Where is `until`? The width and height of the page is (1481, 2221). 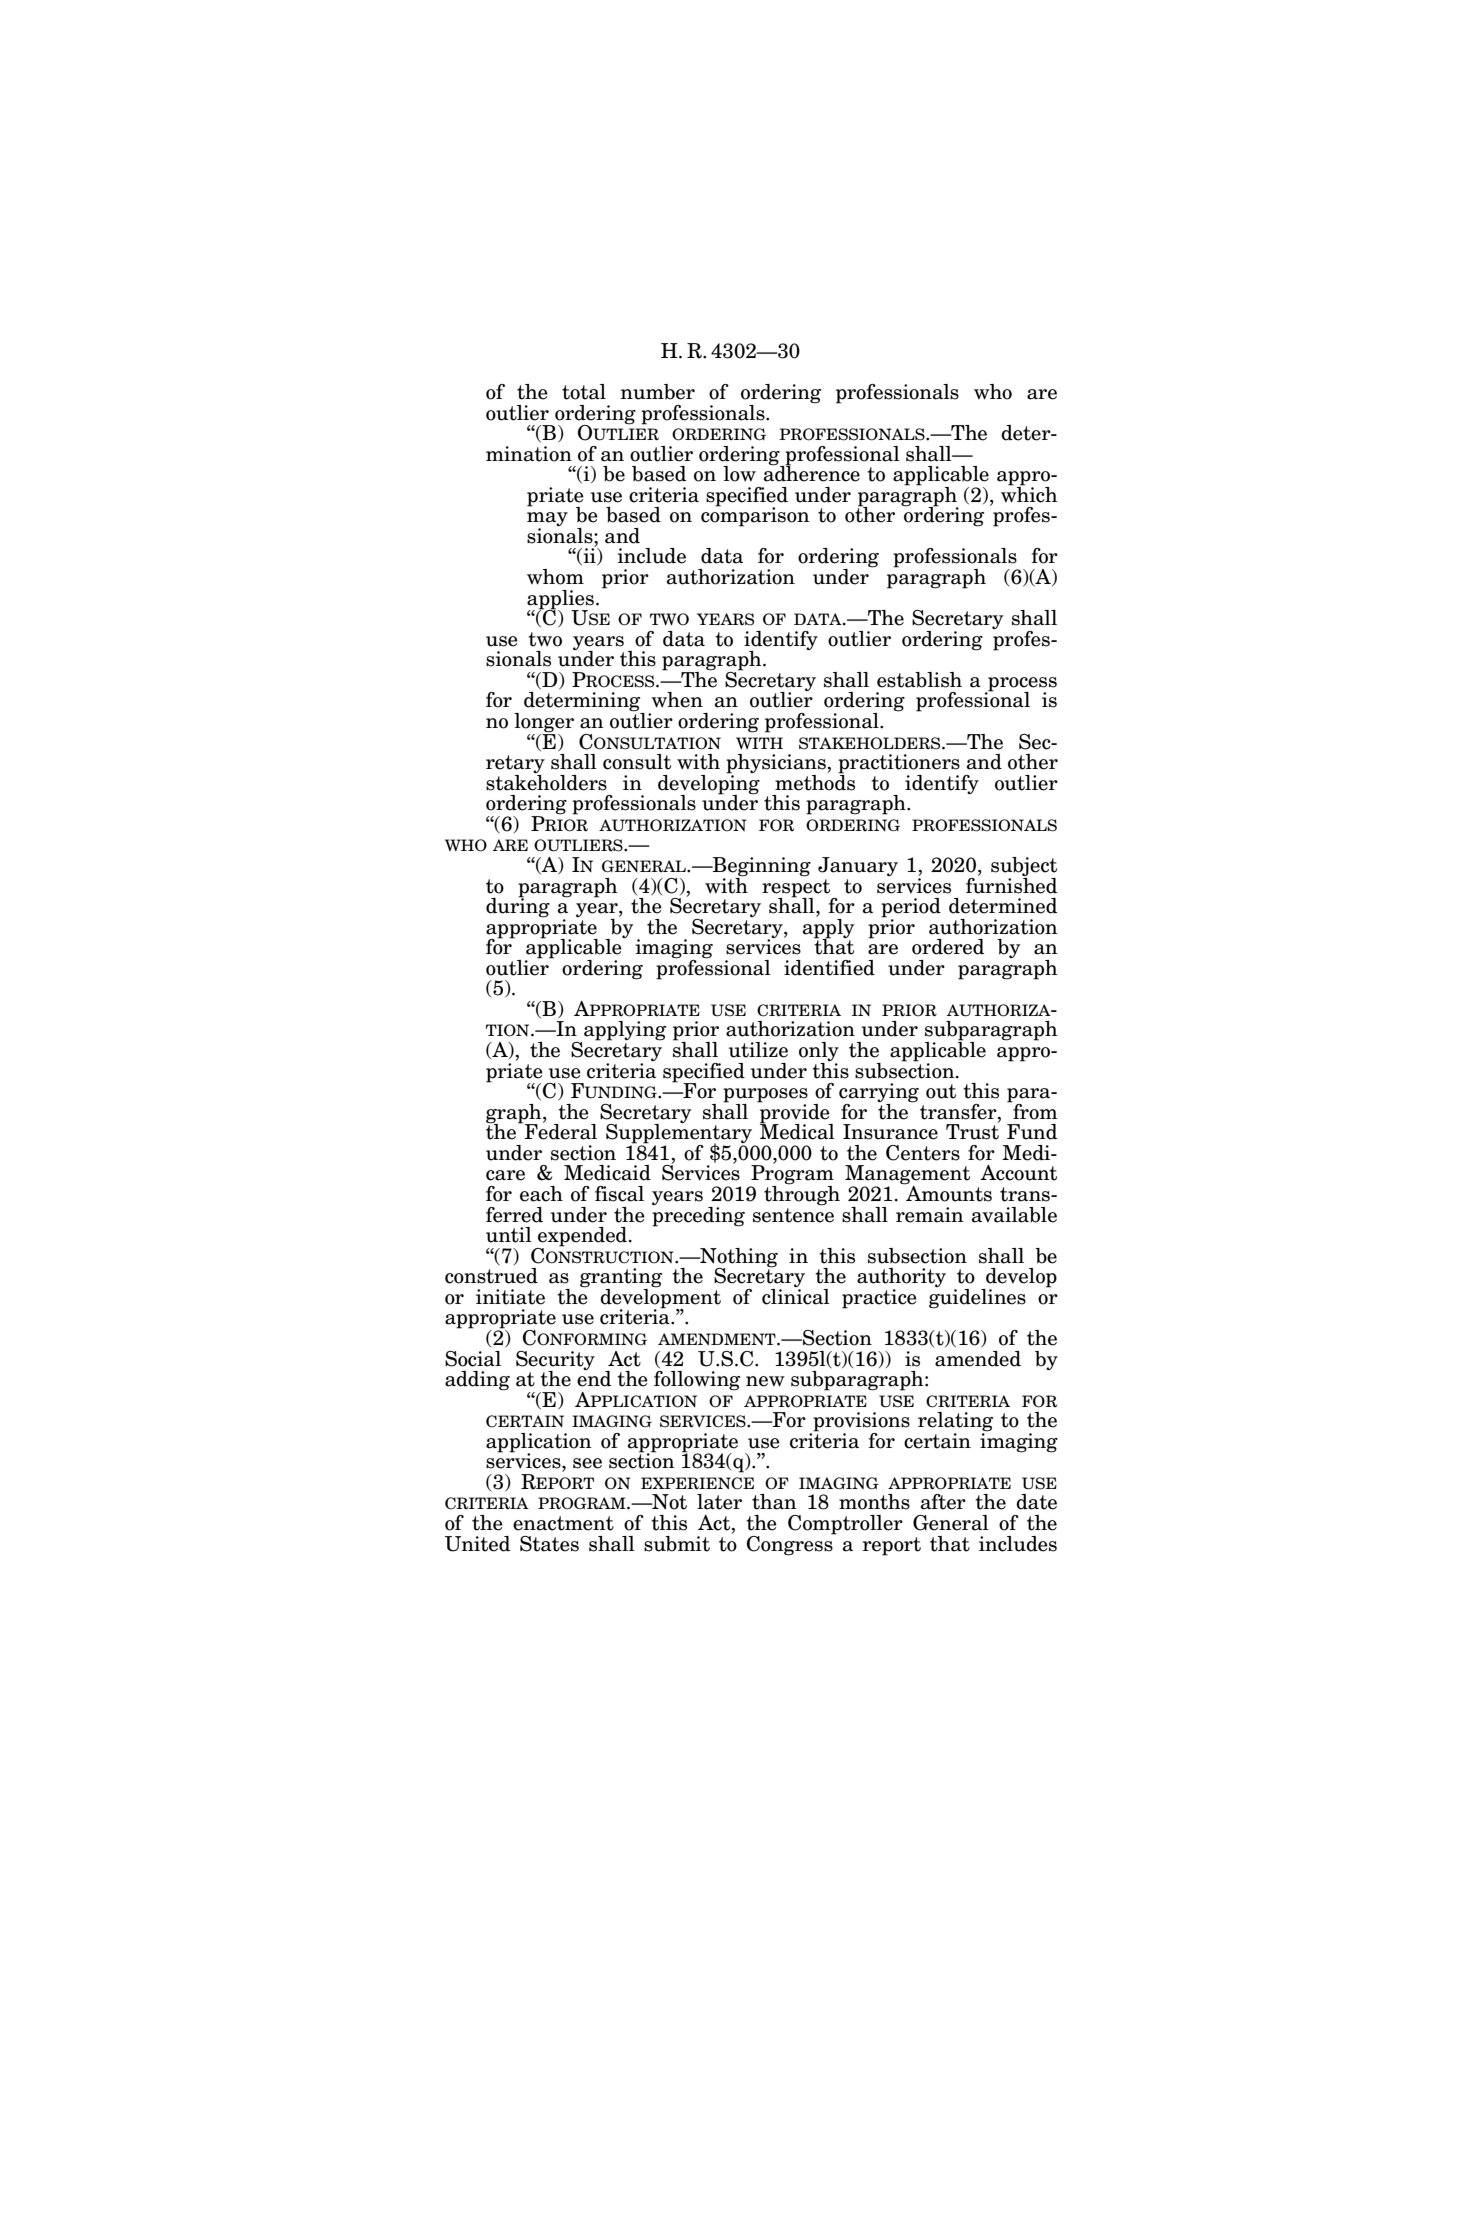 until is located at coordinates (509, 1235).
